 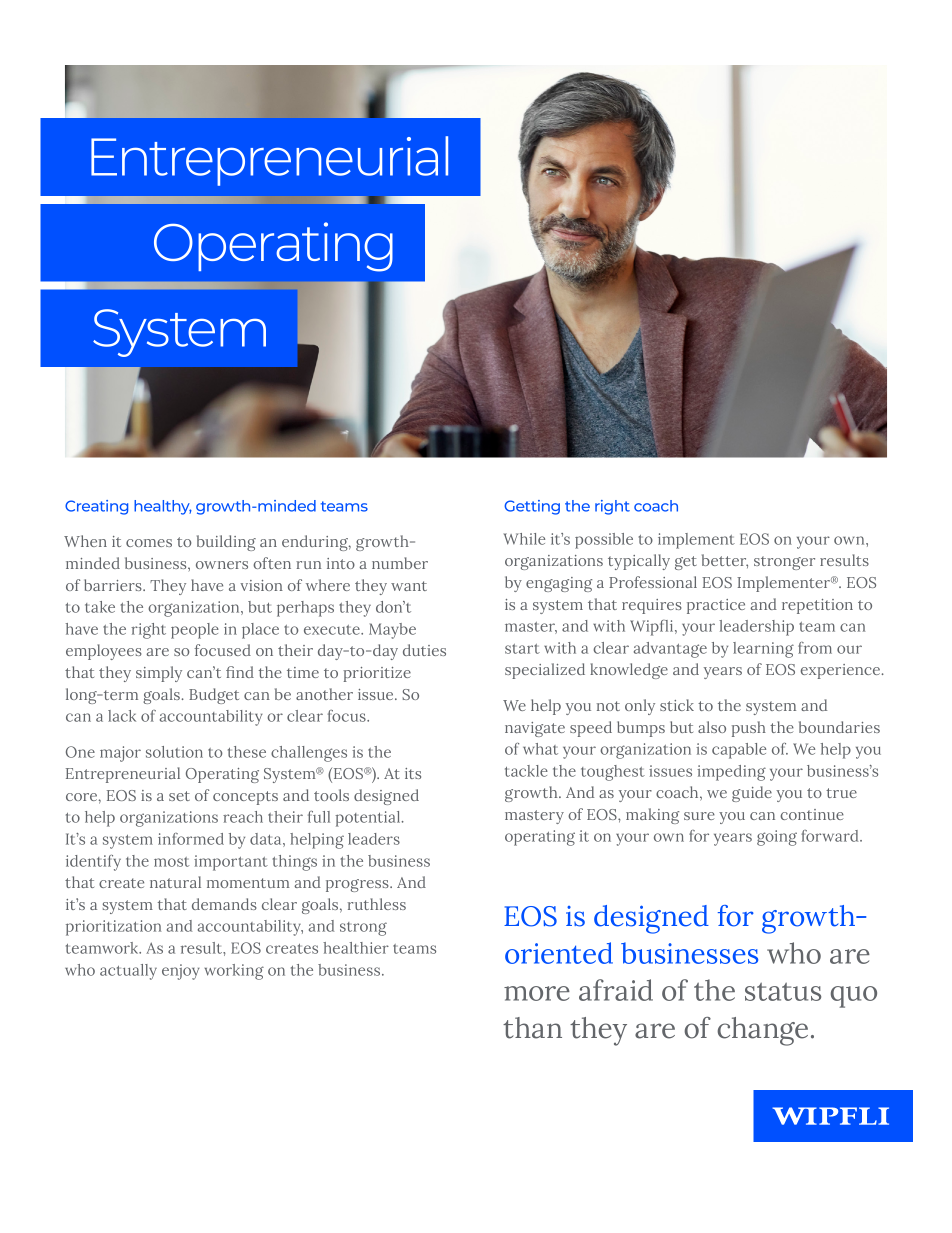 I want to click on its, so click(x=413, y=773).
